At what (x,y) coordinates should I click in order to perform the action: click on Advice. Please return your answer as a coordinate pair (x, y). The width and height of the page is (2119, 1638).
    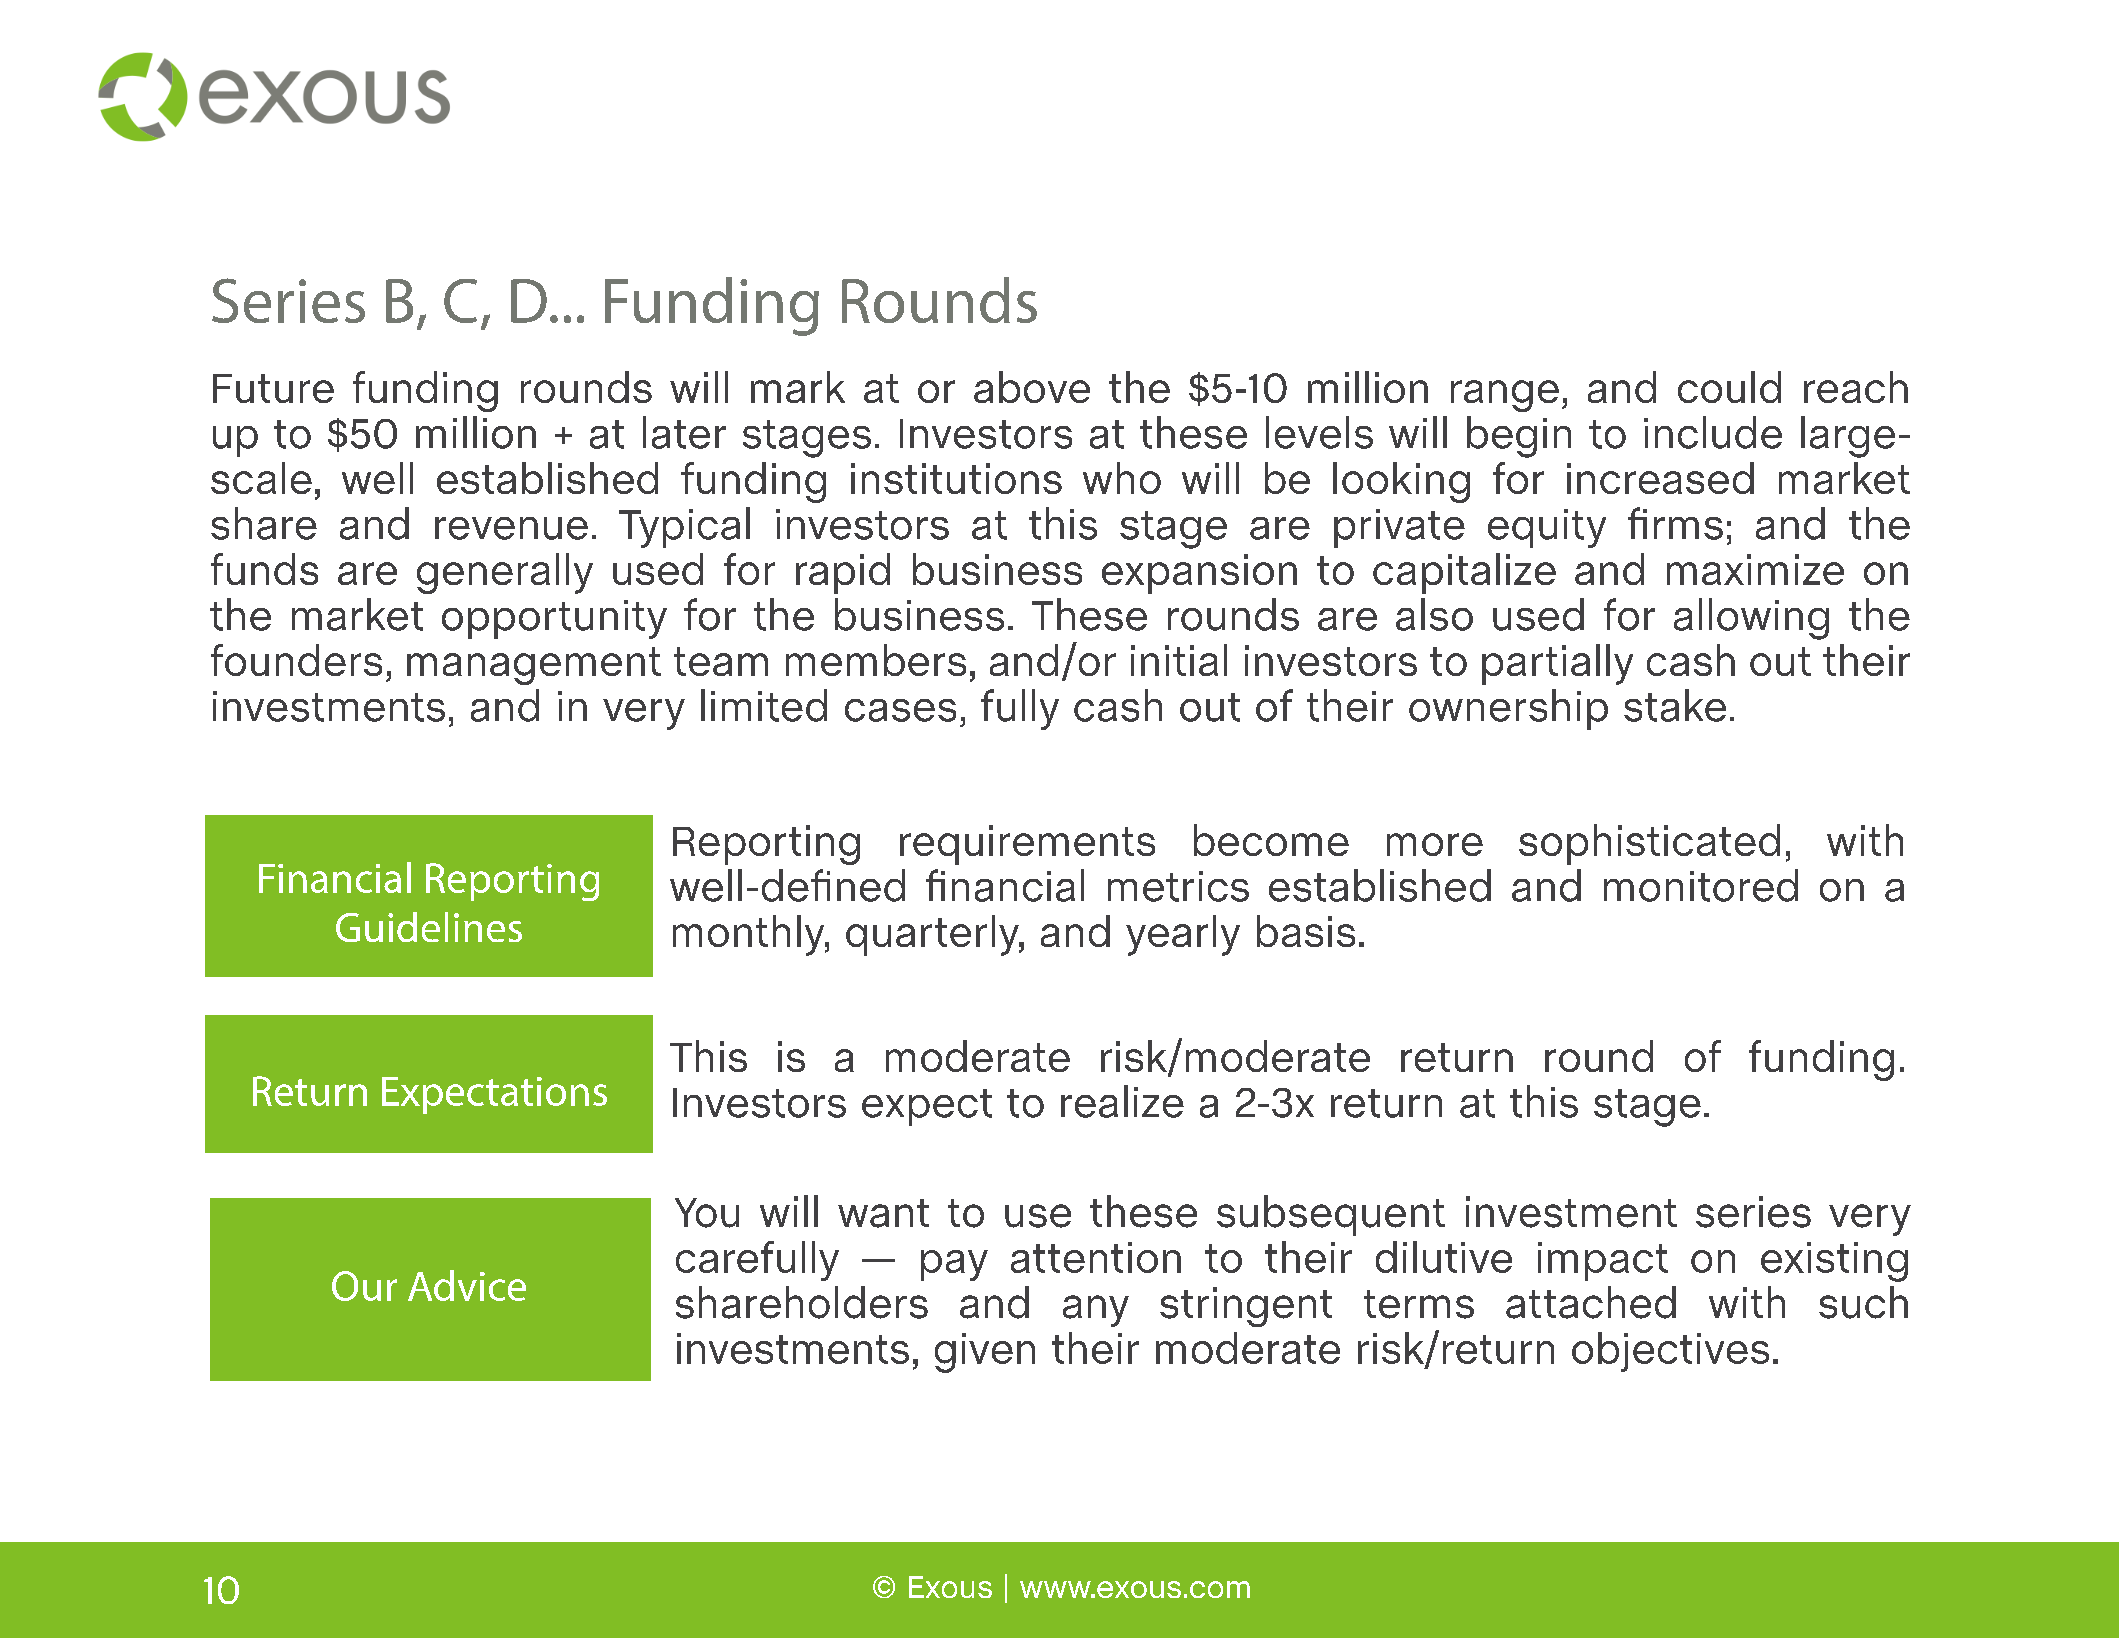
    Looking at the image, I should click on (467, 1285).
